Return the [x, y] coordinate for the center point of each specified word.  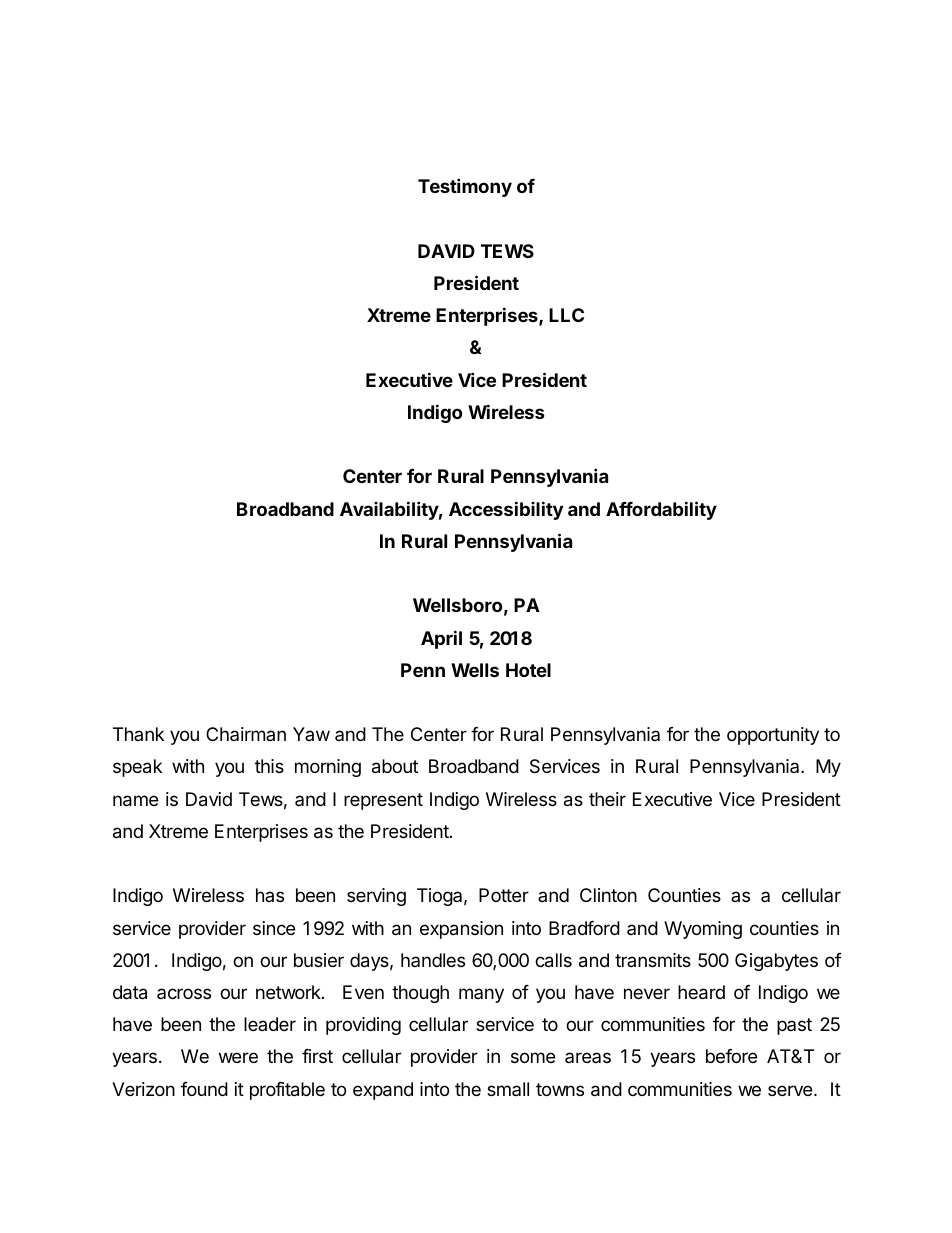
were [238, 1057]
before [731, 1056]
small [508, 1089]
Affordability [661, 510]
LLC [566, 315]
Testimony [465, 187]
